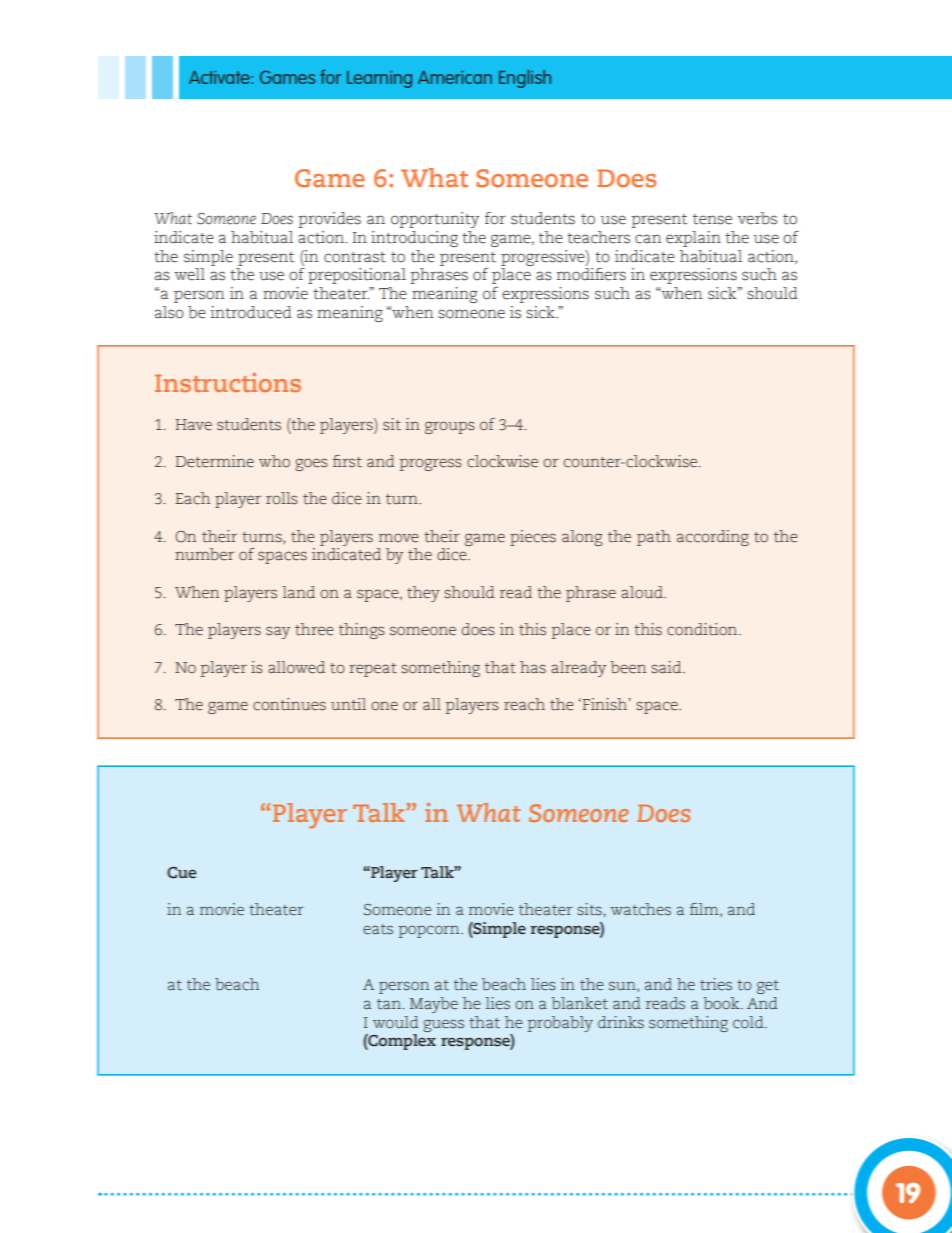  Describe the element at coordinates (379, 79) in the screenshot. I see `Learning` at that location.
